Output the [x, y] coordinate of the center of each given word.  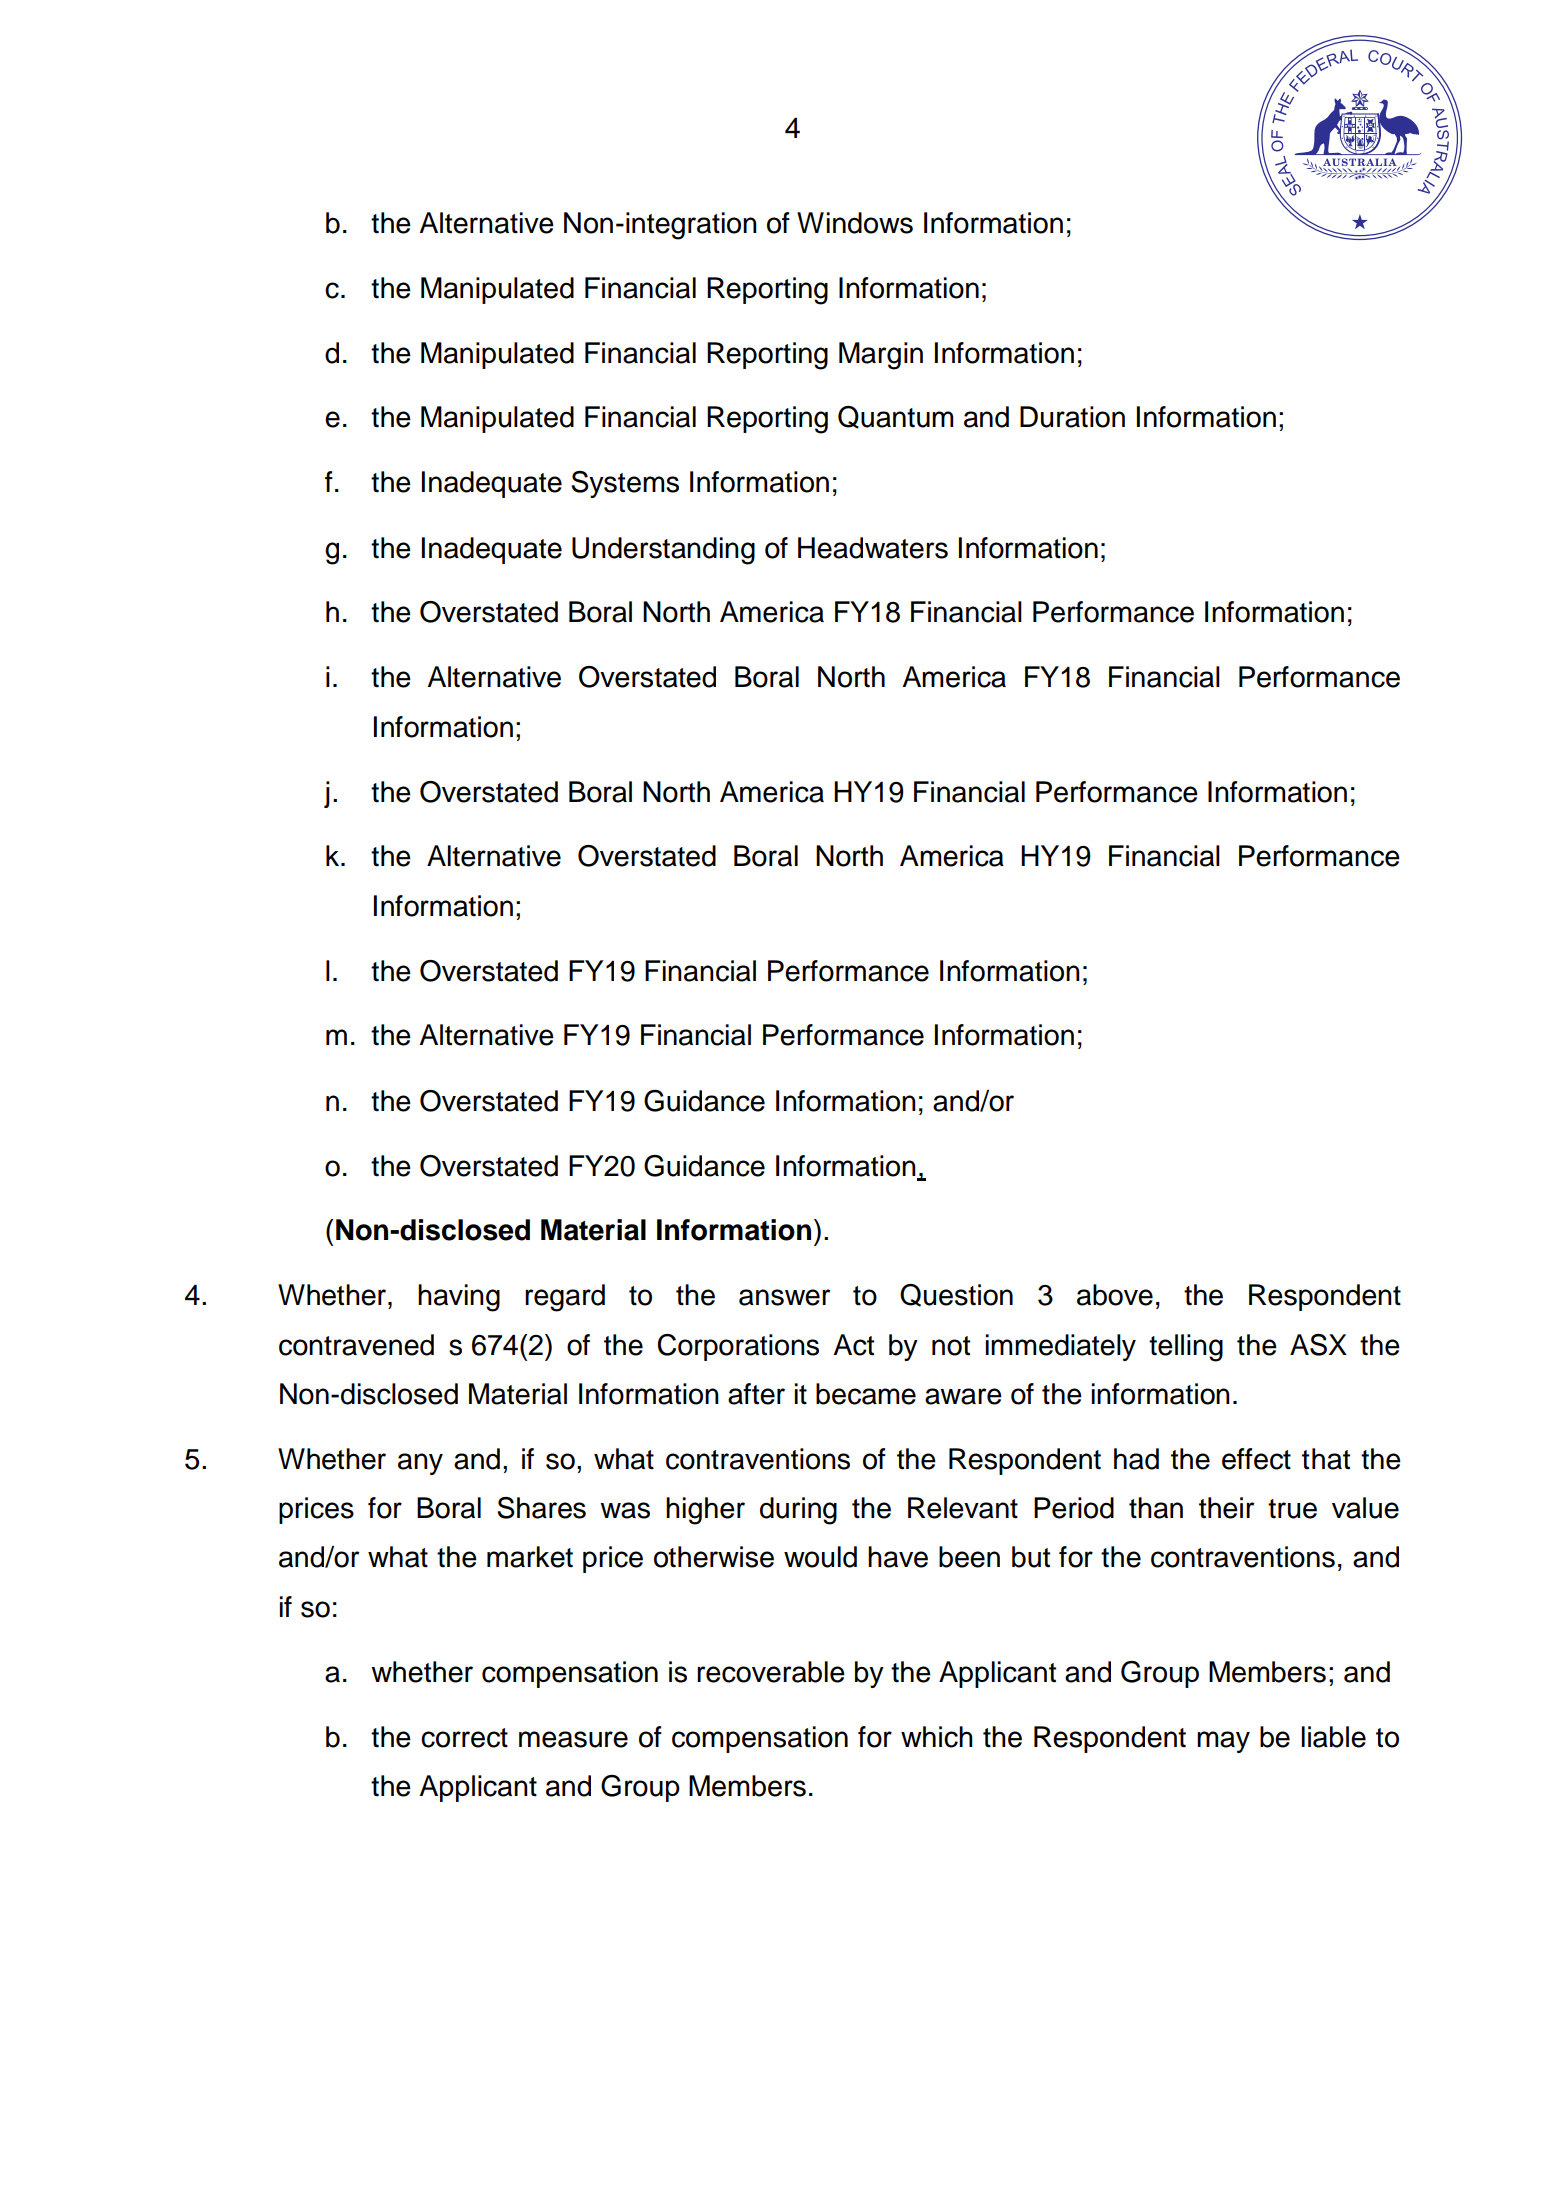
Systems [625, 484]
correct [464, 1738]
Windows [855, 223]
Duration [1072, 417]
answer [784, 1297]
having [459, 1298]
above [1115, 1295]
